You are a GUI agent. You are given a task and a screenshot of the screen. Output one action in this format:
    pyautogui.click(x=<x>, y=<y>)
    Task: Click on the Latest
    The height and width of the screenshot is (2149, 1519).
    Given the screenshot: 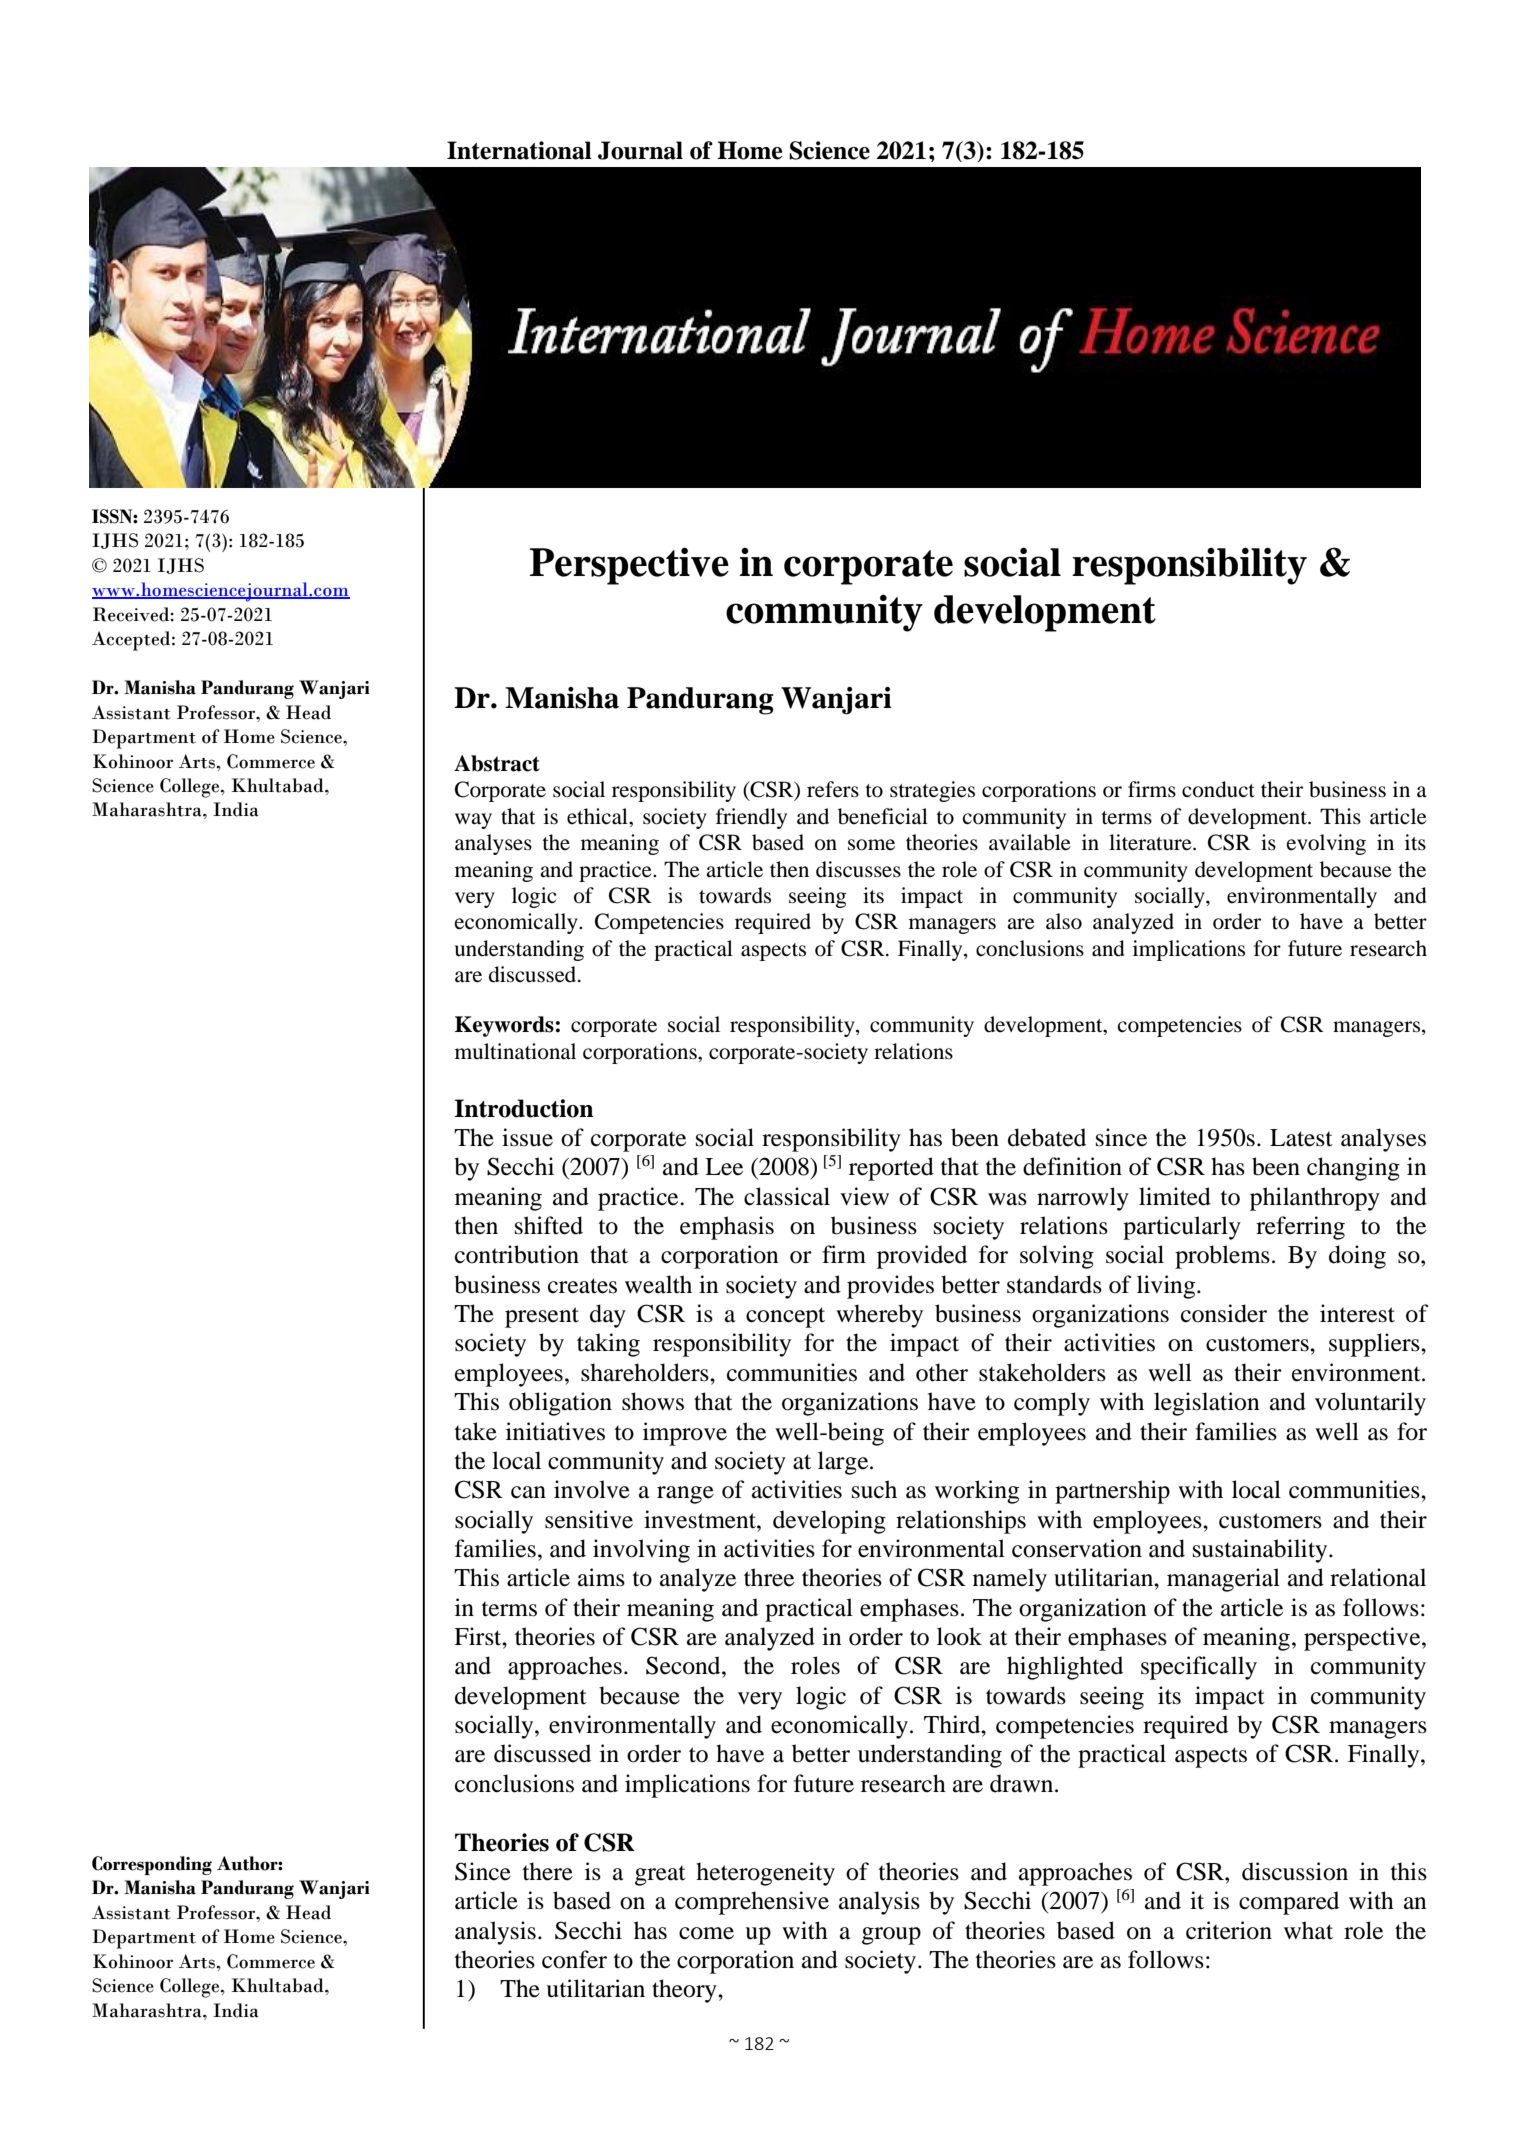 What is the action you would take?
    pyautogui.click(x=1301, y=1138)
